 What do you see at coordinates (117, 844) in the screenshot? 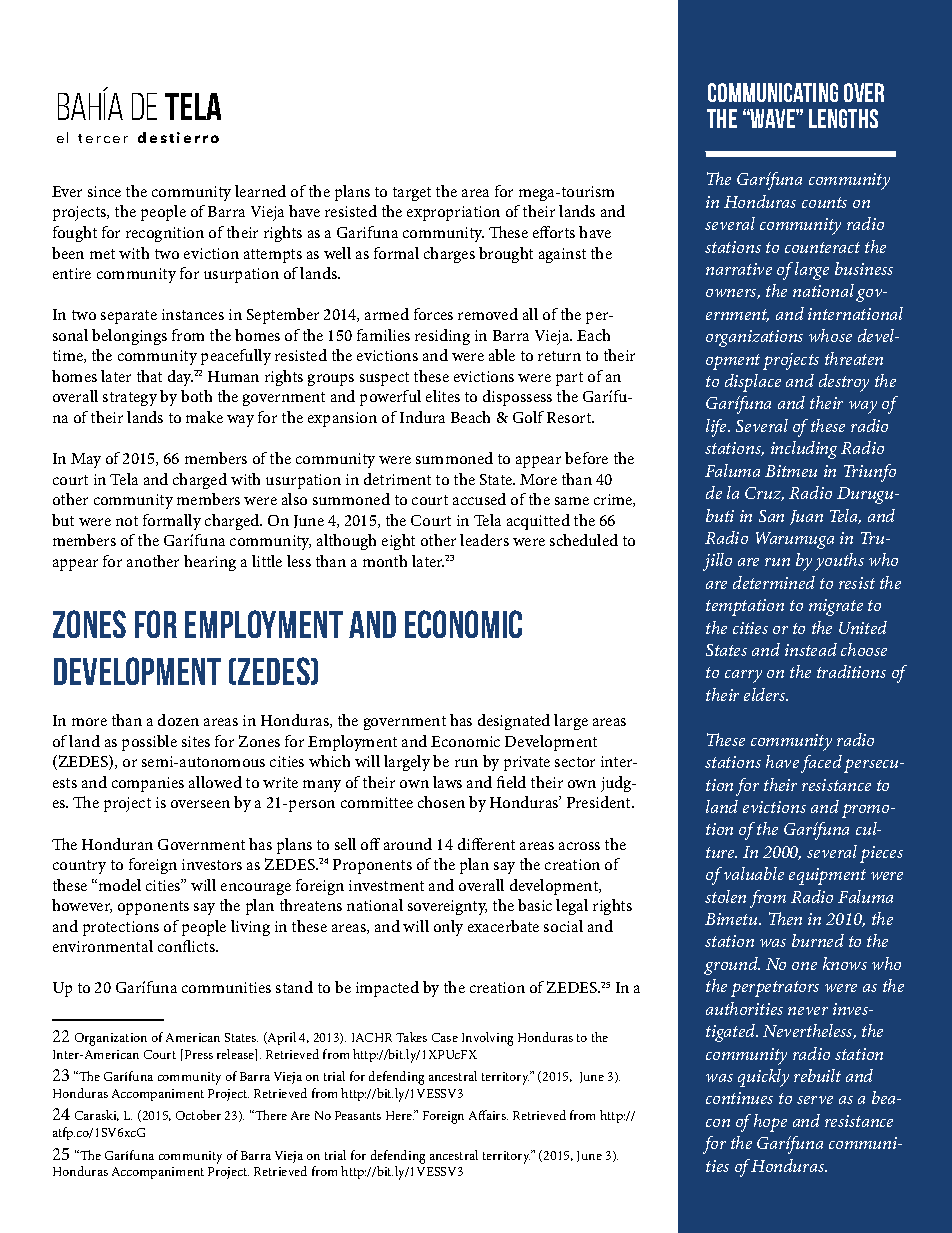
I see `Honduran` at bounding box center [117, 844].
